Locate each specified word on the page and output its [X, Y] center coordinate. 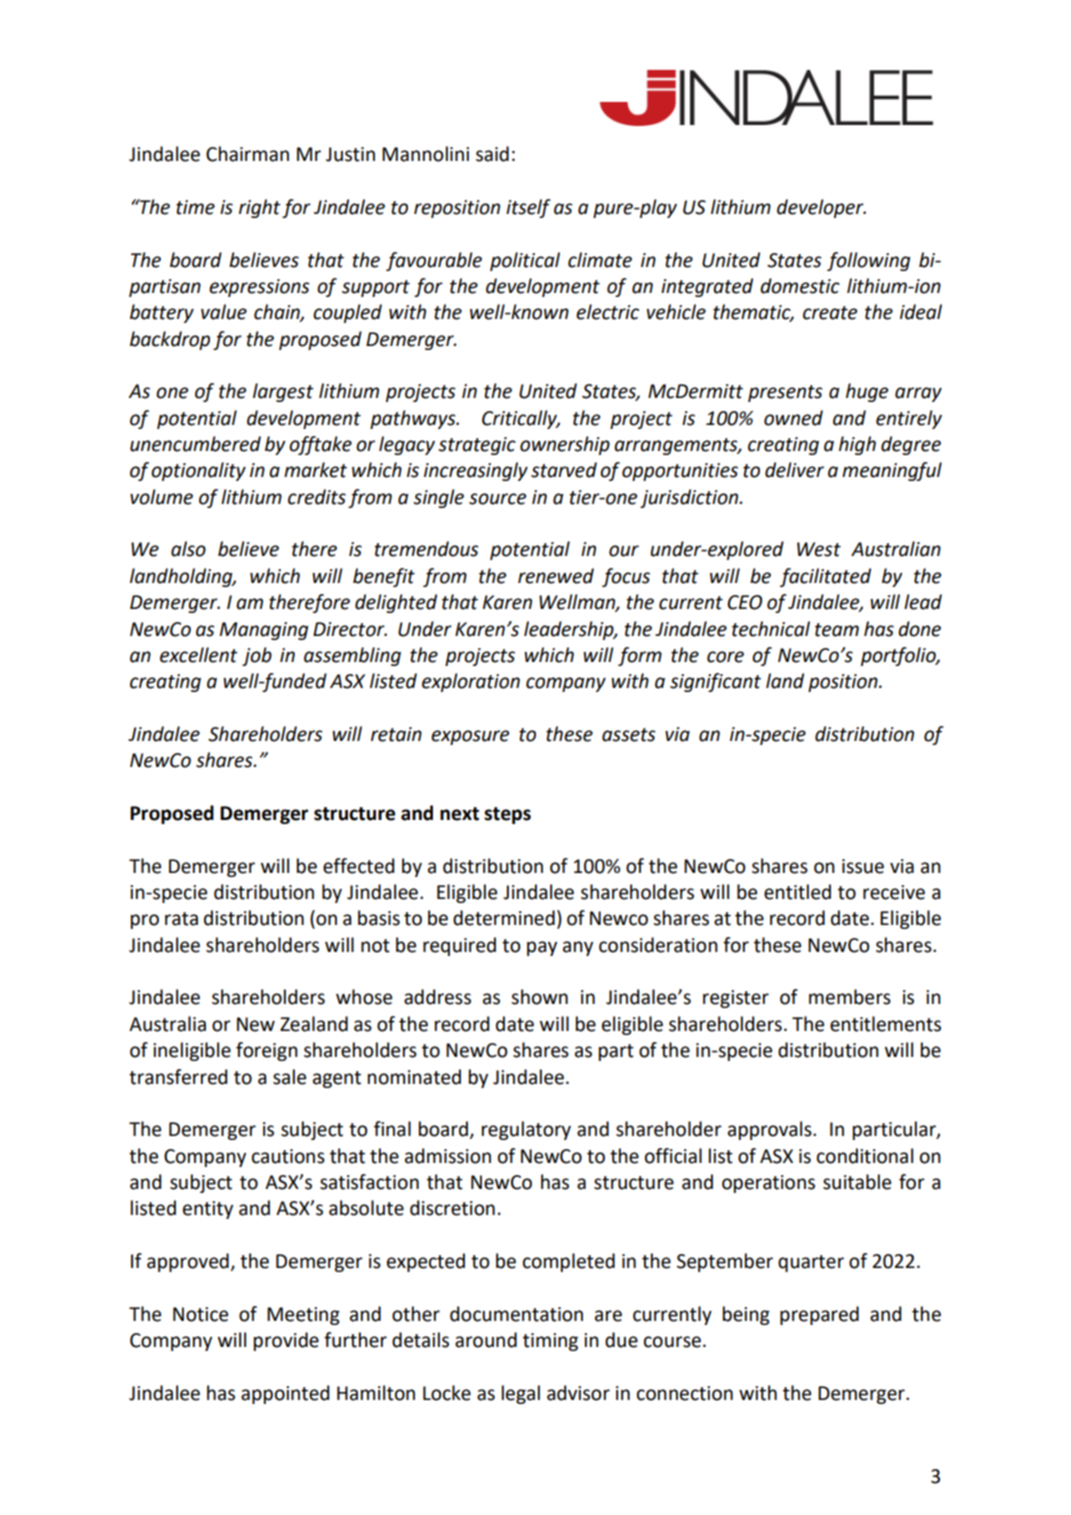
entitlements [885, 1024]
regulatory [526, 1130]
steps [507, 815]
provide [286, 1341]
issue [863, 866]
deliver [794, 470]
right [260, 208]
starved [564, 470]
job [257, 656]
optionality [198, 471]
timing [550, 1342]
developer [821, 208]
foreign [267, 1051]
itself [528, 208]
